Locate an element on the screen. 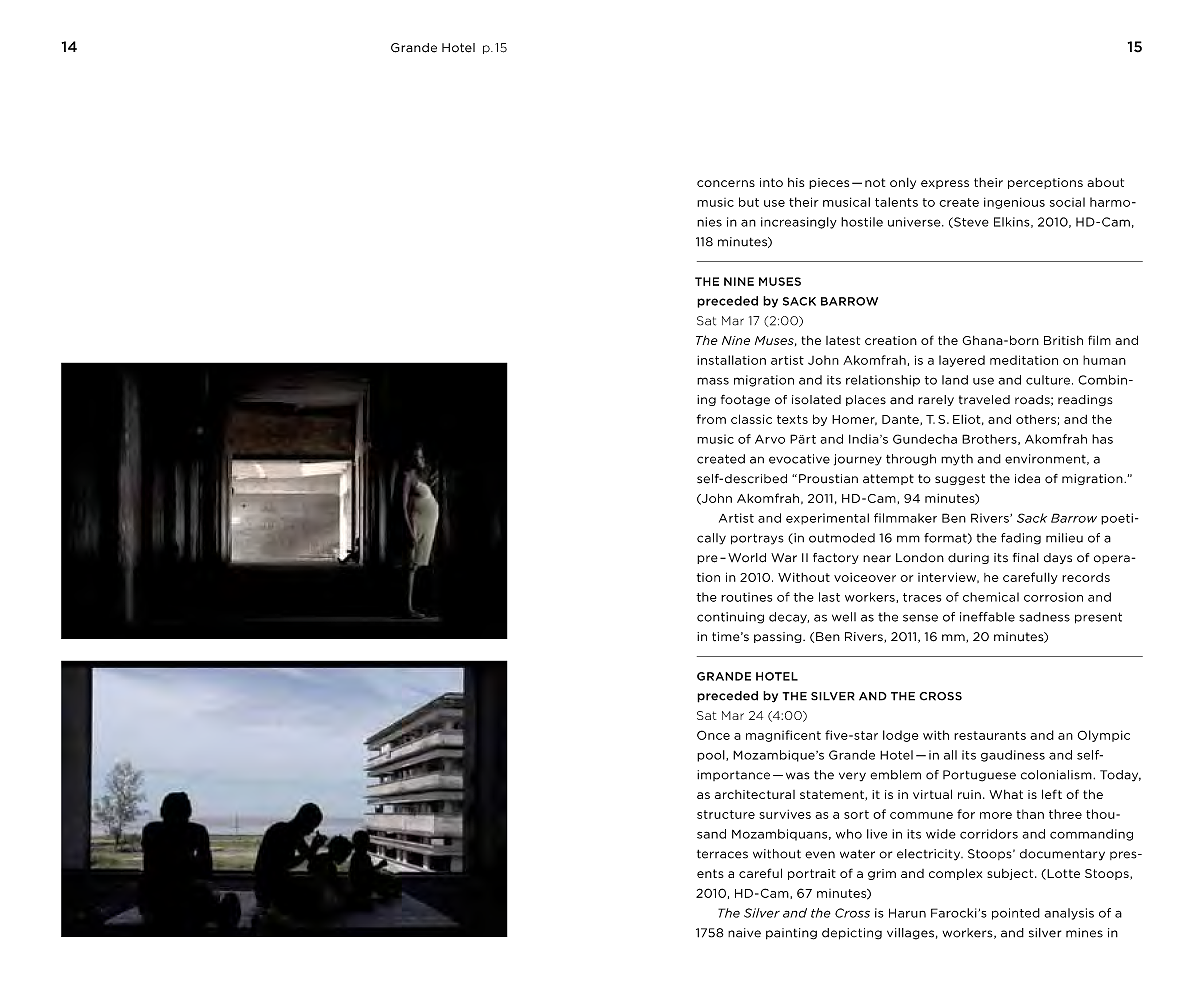  magnificent is located at coordinates (783, 736).
